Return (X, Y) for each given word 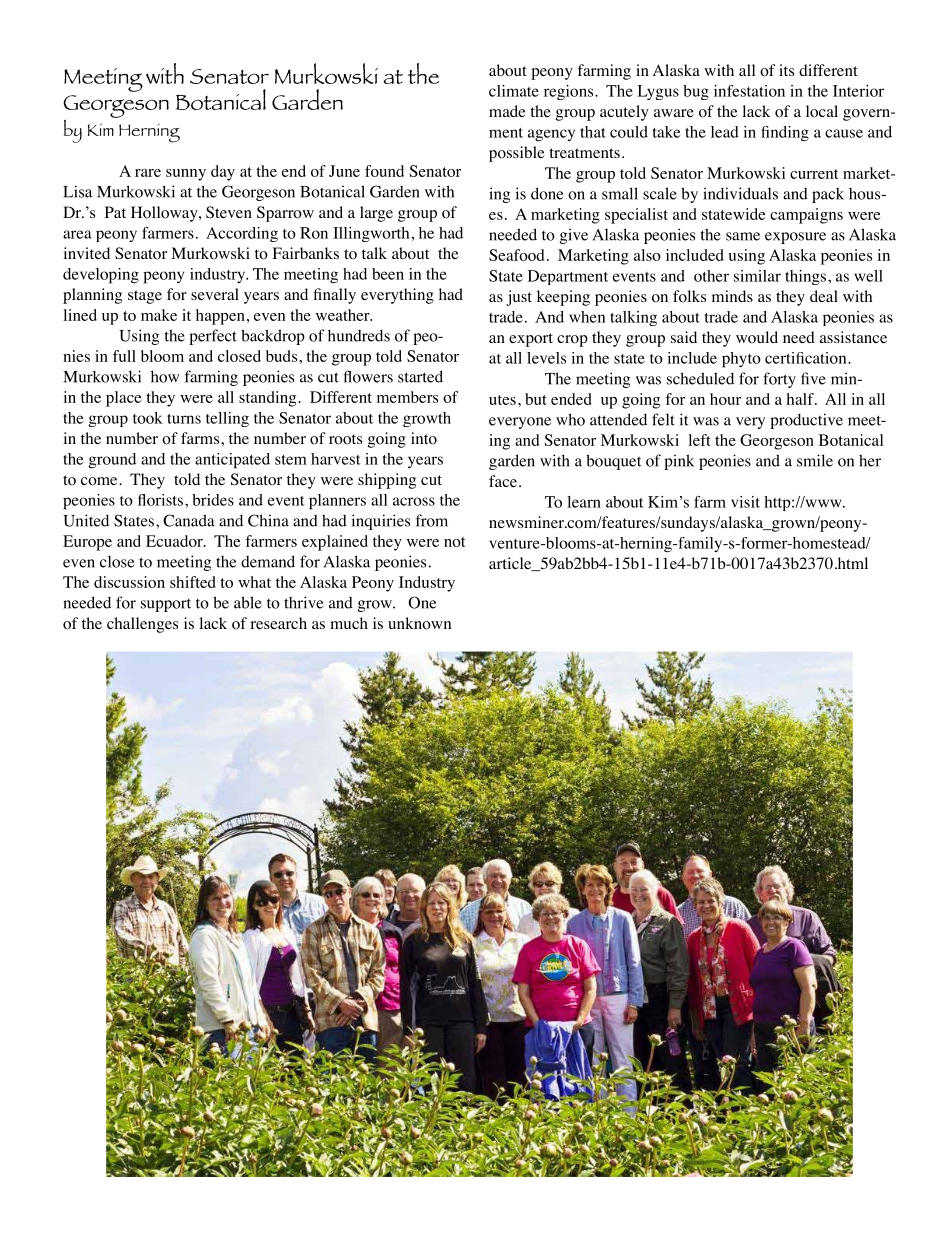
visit (745, 502)
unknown (419, 623)
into (424, 438)
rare (148, 173)
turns (184, 419)
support (166, 605)
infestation (749, 91)
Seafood (516, 255)
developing (101, 276)
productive (806, 421)
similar (757, 276)
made (507, 111)
